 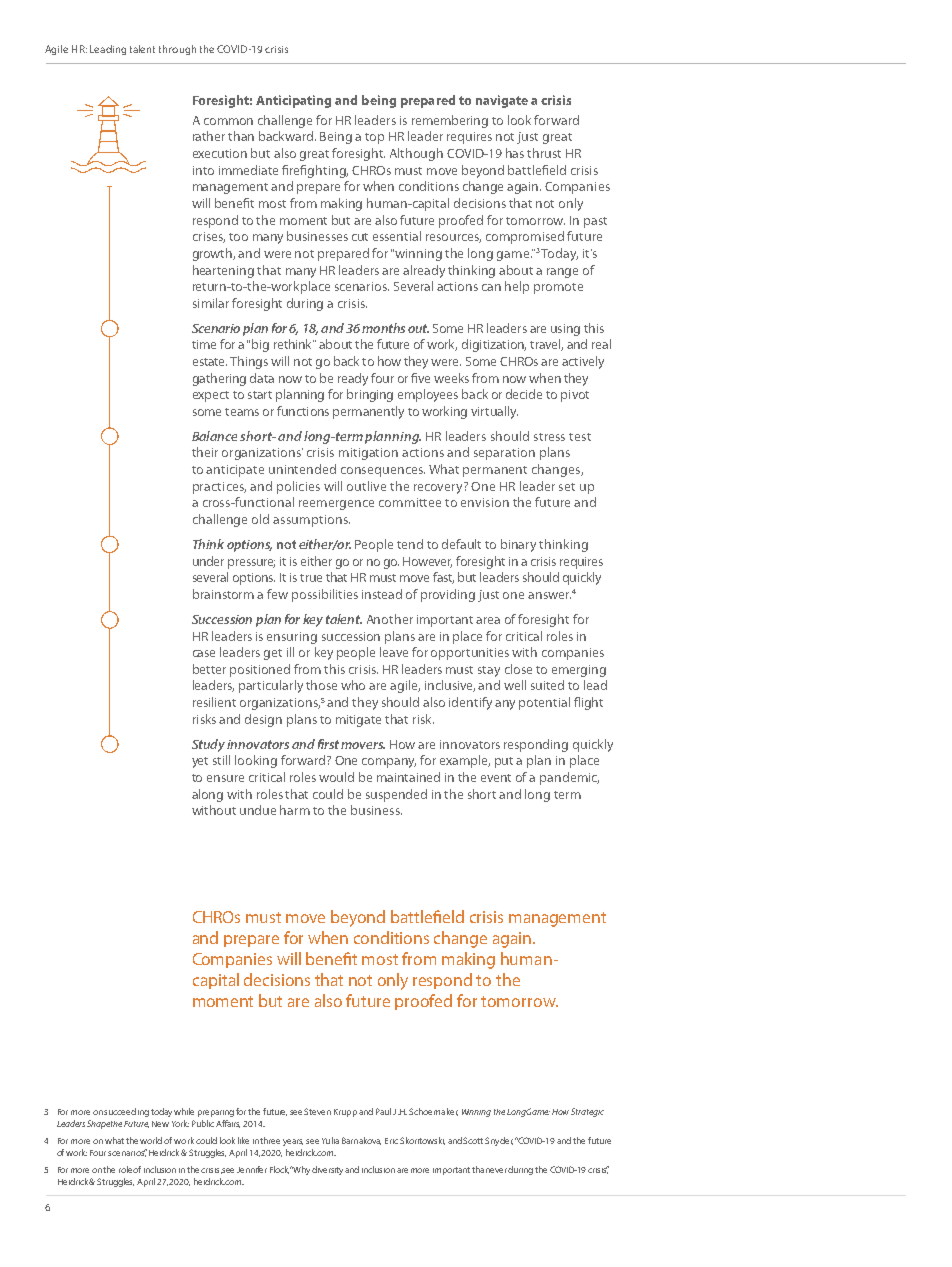 I want to click on top, so click(x=374, y=138).
